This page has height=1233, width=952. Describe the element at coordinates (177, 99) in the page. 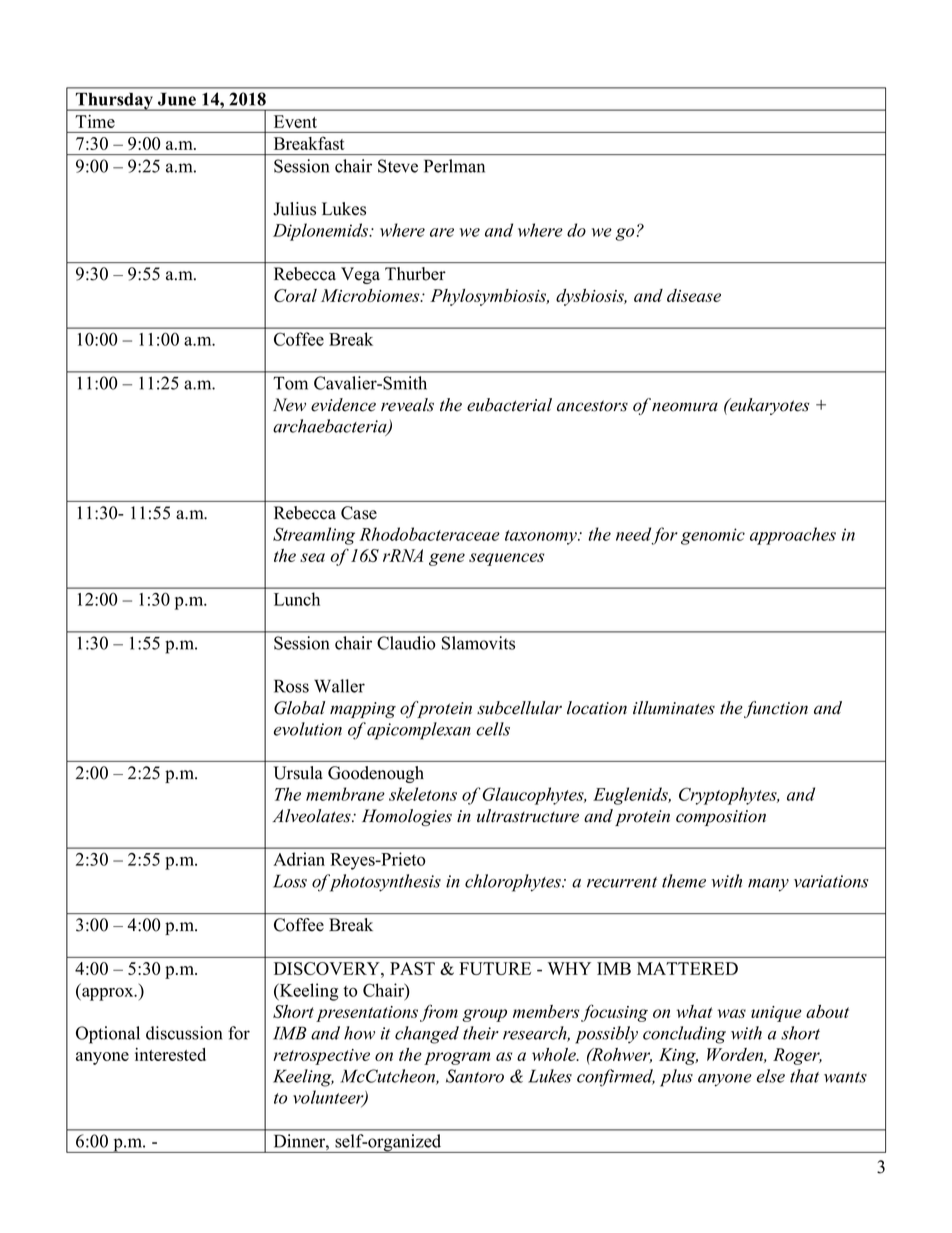

I see `June` at that location.
